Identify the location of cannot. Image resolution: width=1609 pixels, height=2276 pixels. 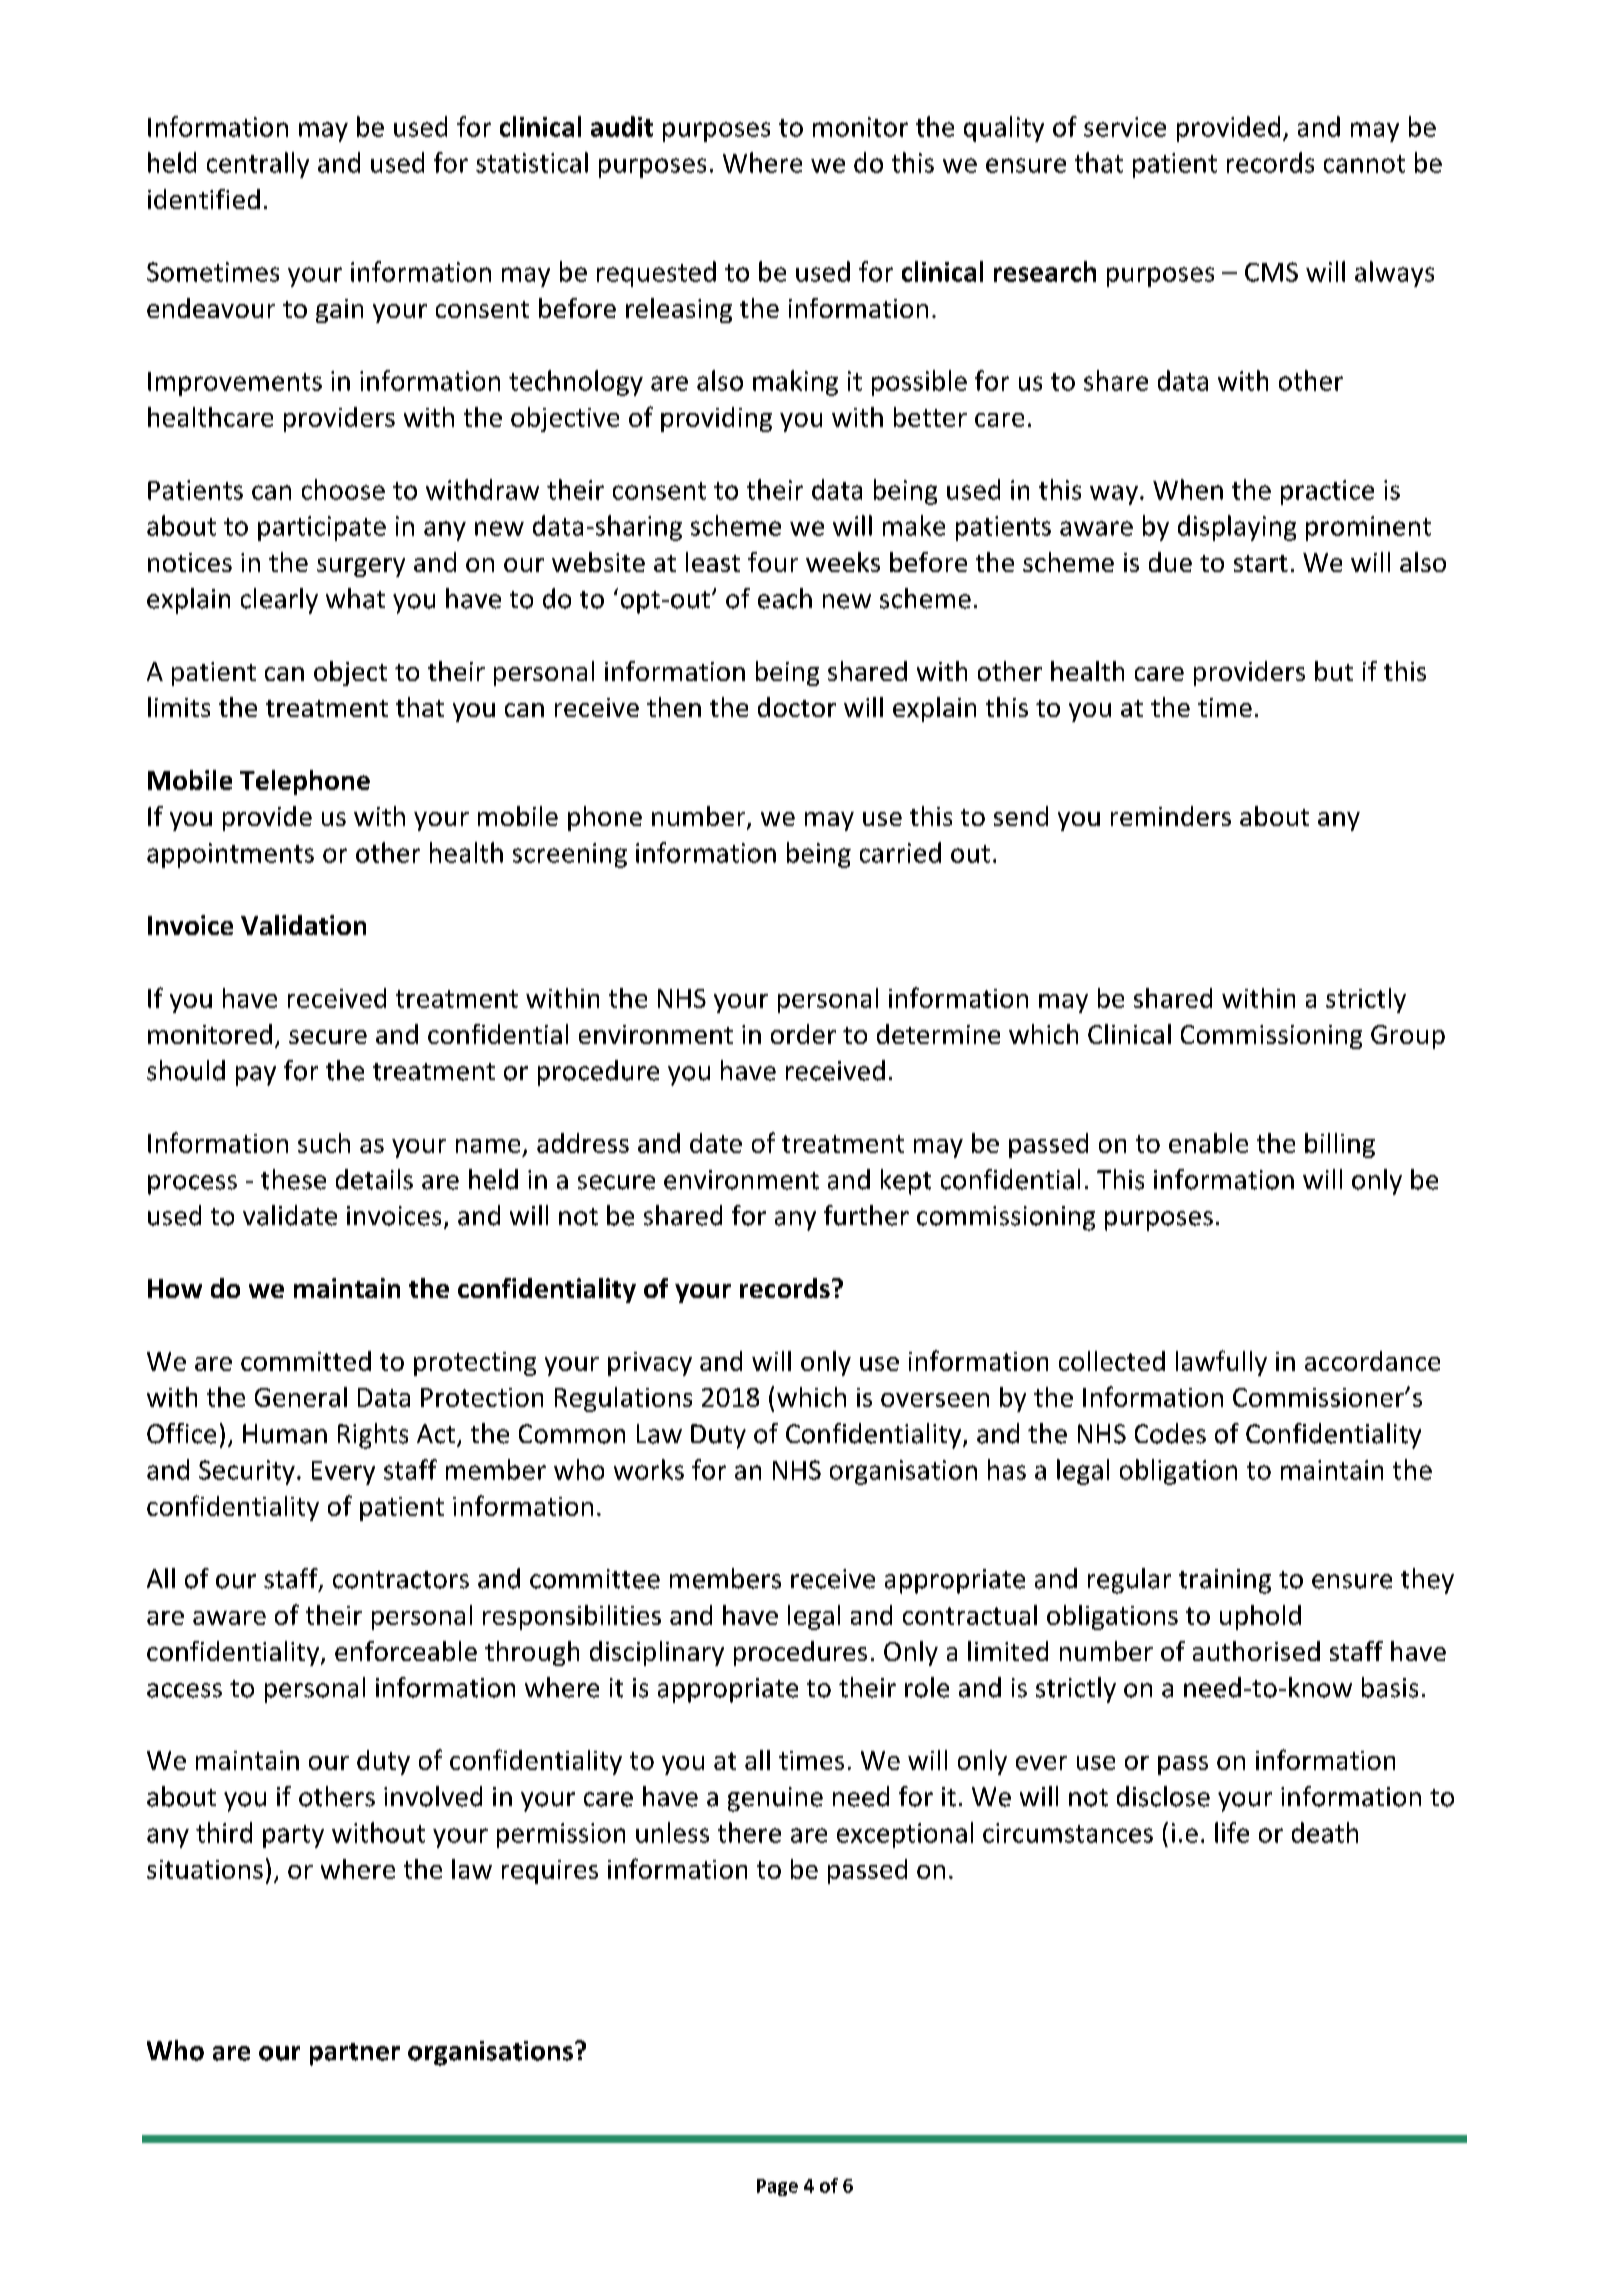
(1364, 164).
